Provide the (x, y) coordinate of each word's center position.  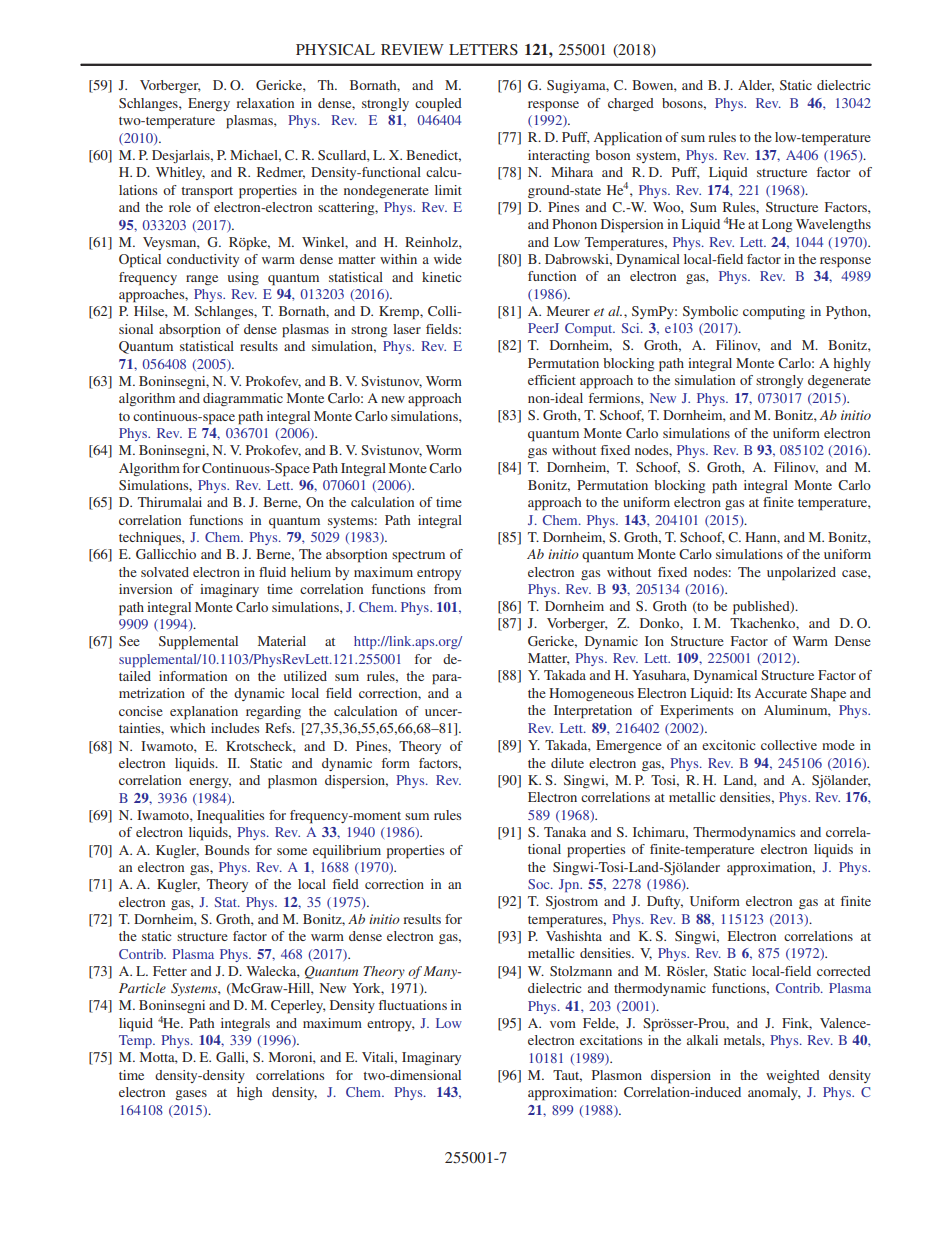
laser (407, 329)
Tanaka (565, 832)
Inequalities (230, 817)
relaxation (265, 103)
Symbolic (710, 312)
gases (191, 1095)
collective (789, 745)
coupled (438, 105)
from (448, 589)
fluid (272, 572)
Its (744, 693)
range (202, 280)
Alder (756, 86)
